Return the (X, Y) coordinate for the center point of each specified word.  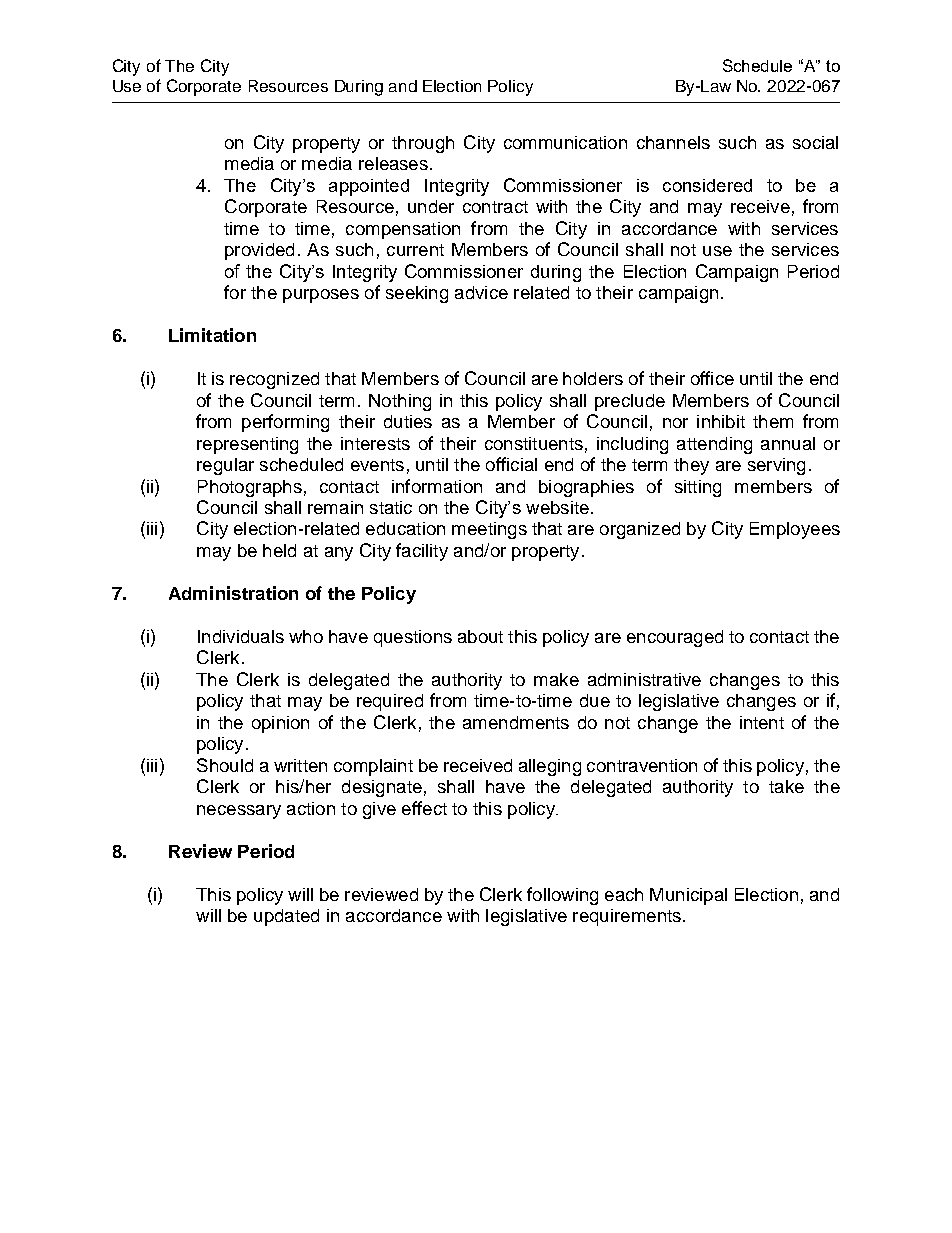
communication (565, 142)
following (562, 896)
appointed (369, 187)
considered (707, 185)
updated (286, 917)
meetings (489, 530)
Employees (795, 530)
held (279, 550)
